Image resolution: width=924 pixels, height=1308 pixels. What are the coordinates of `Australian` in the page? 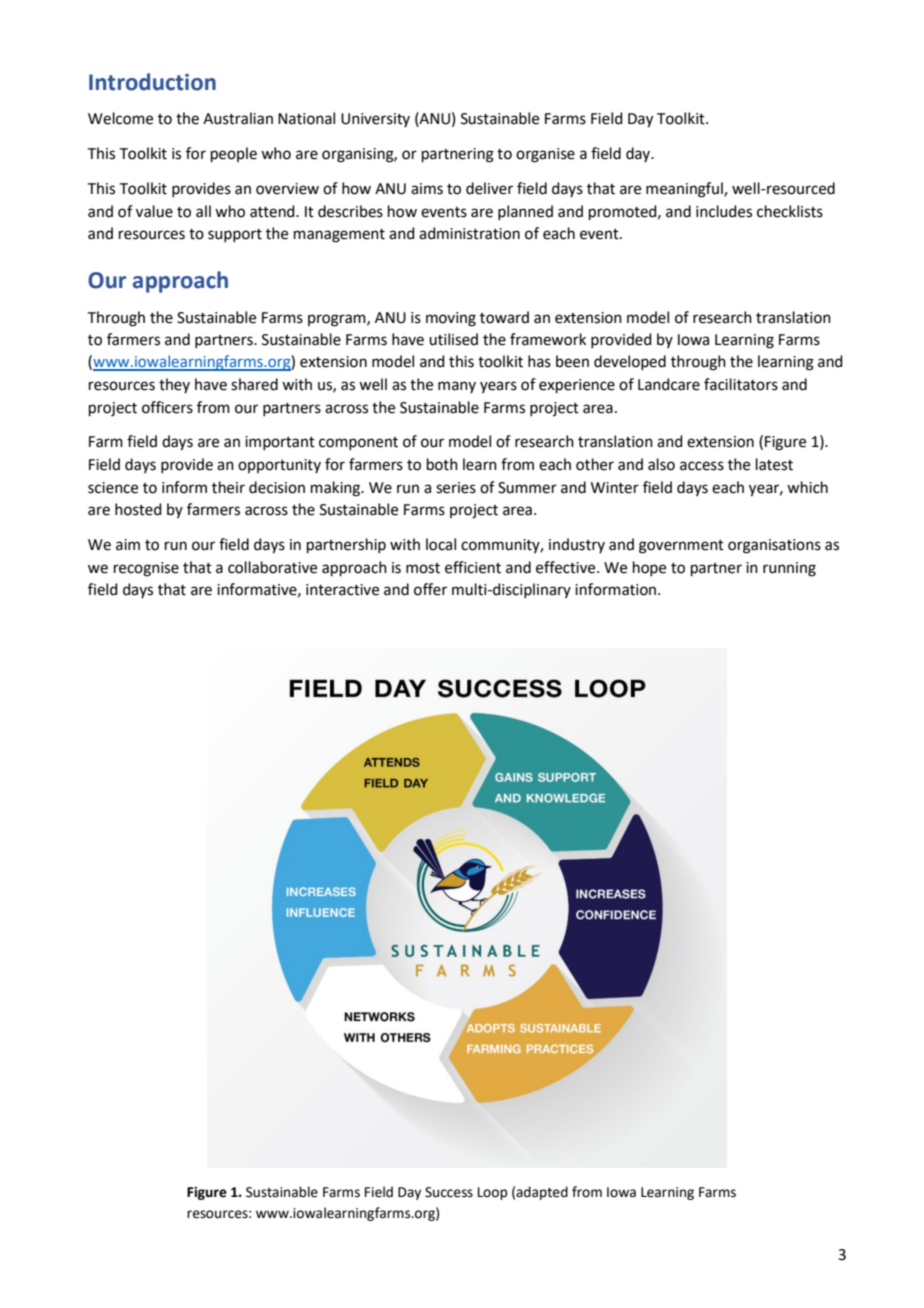 It's located at (238, 118).
